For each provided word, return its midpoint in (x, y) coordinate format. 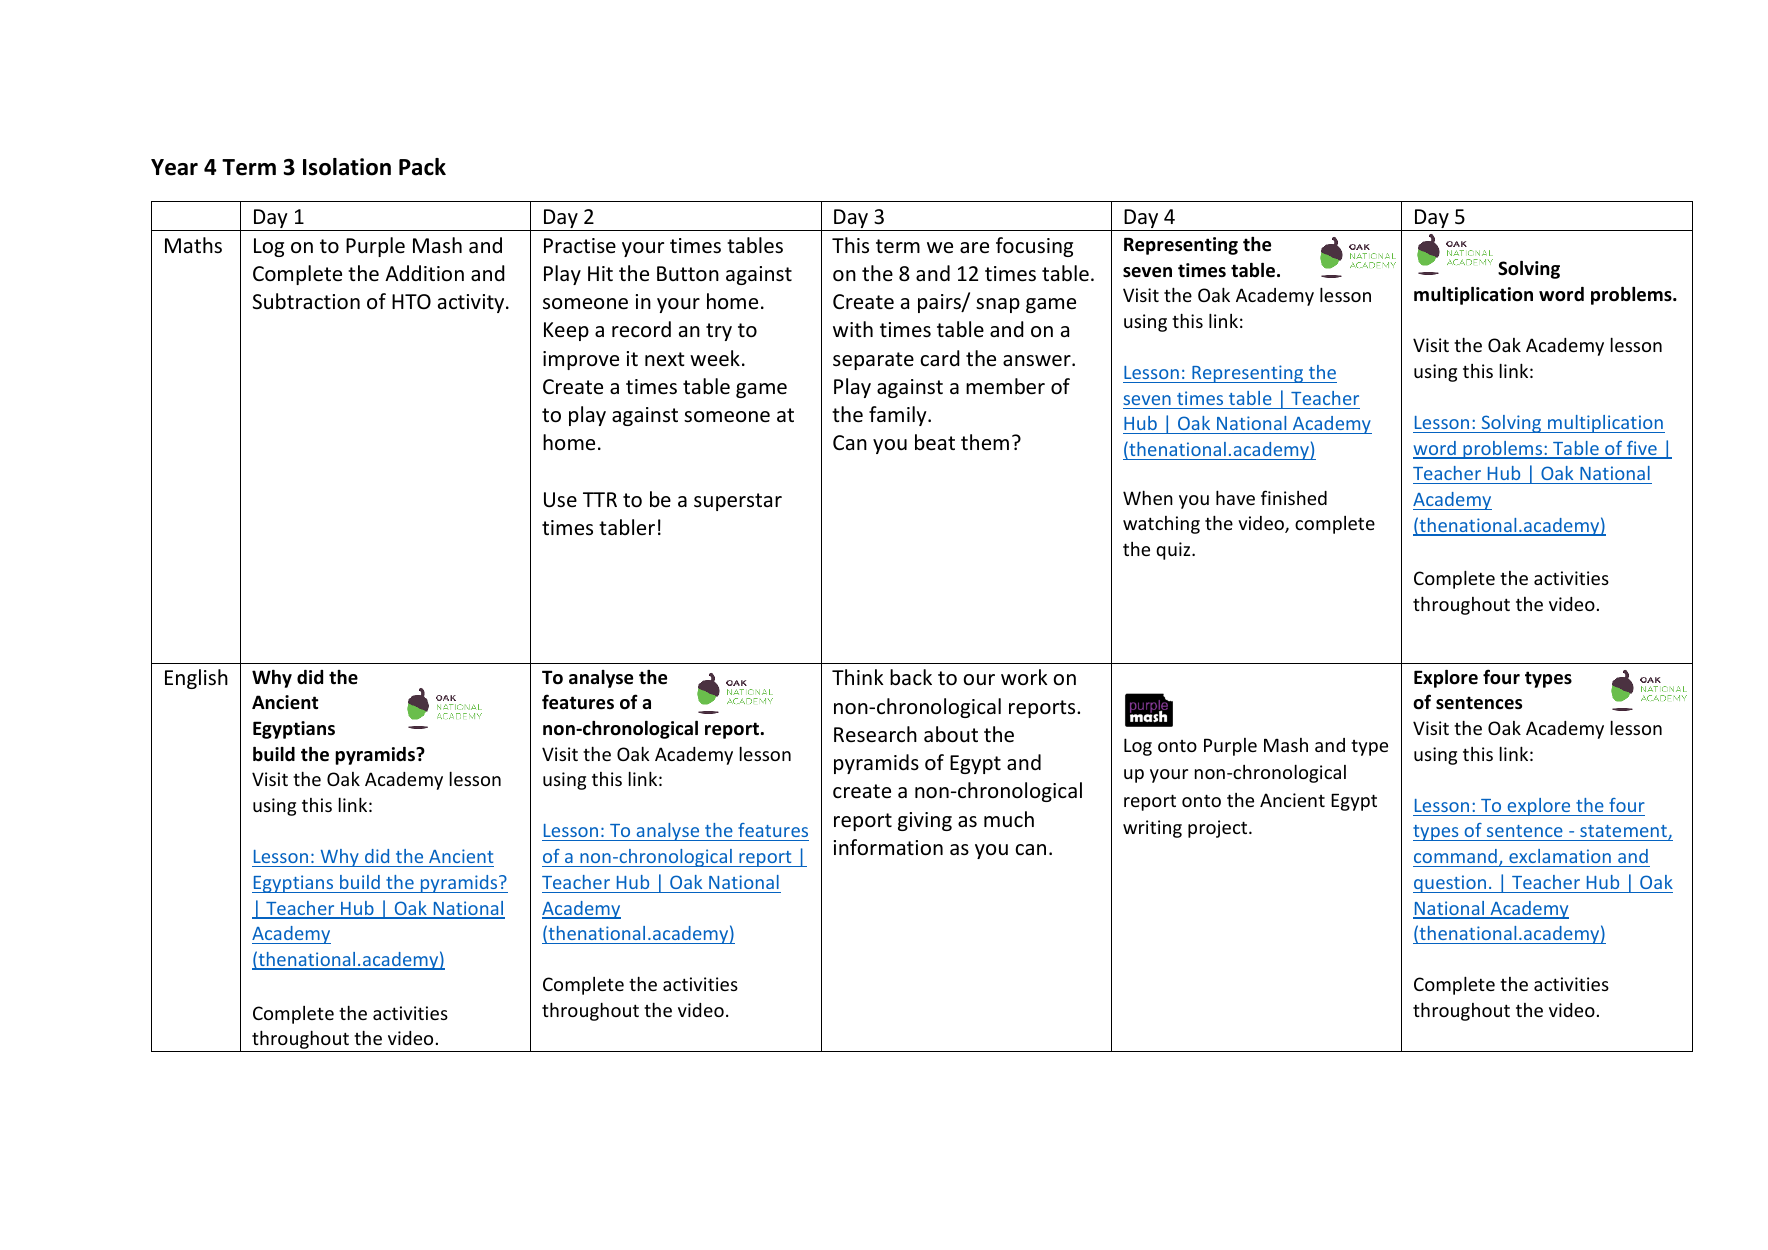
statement (1623, 833)
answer (1038, 361)
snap (998, 305)
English (196, 679)
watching (1161, 525)
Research (875, 734)
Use (560, 500)
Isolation (347, 167)
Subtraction (306, 301)
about (951, 734)
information (888, 847)
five (1642, 449)
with (853, 329)
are (974, 247)
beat (935, 442)
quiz (1174, 551)
